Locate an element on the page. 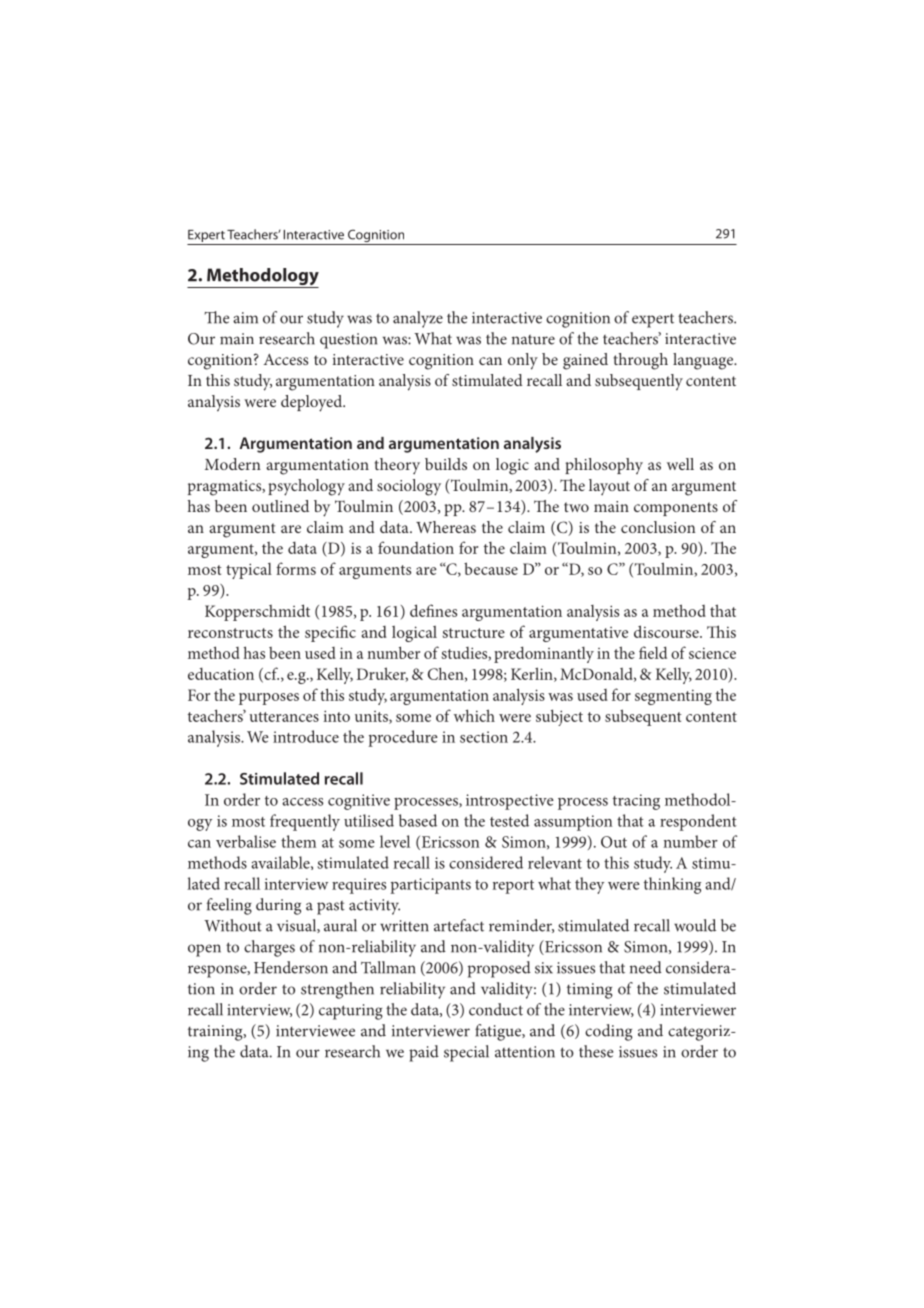 This page has width=924, height=1308. special is located at coordinates (466, 1053).
